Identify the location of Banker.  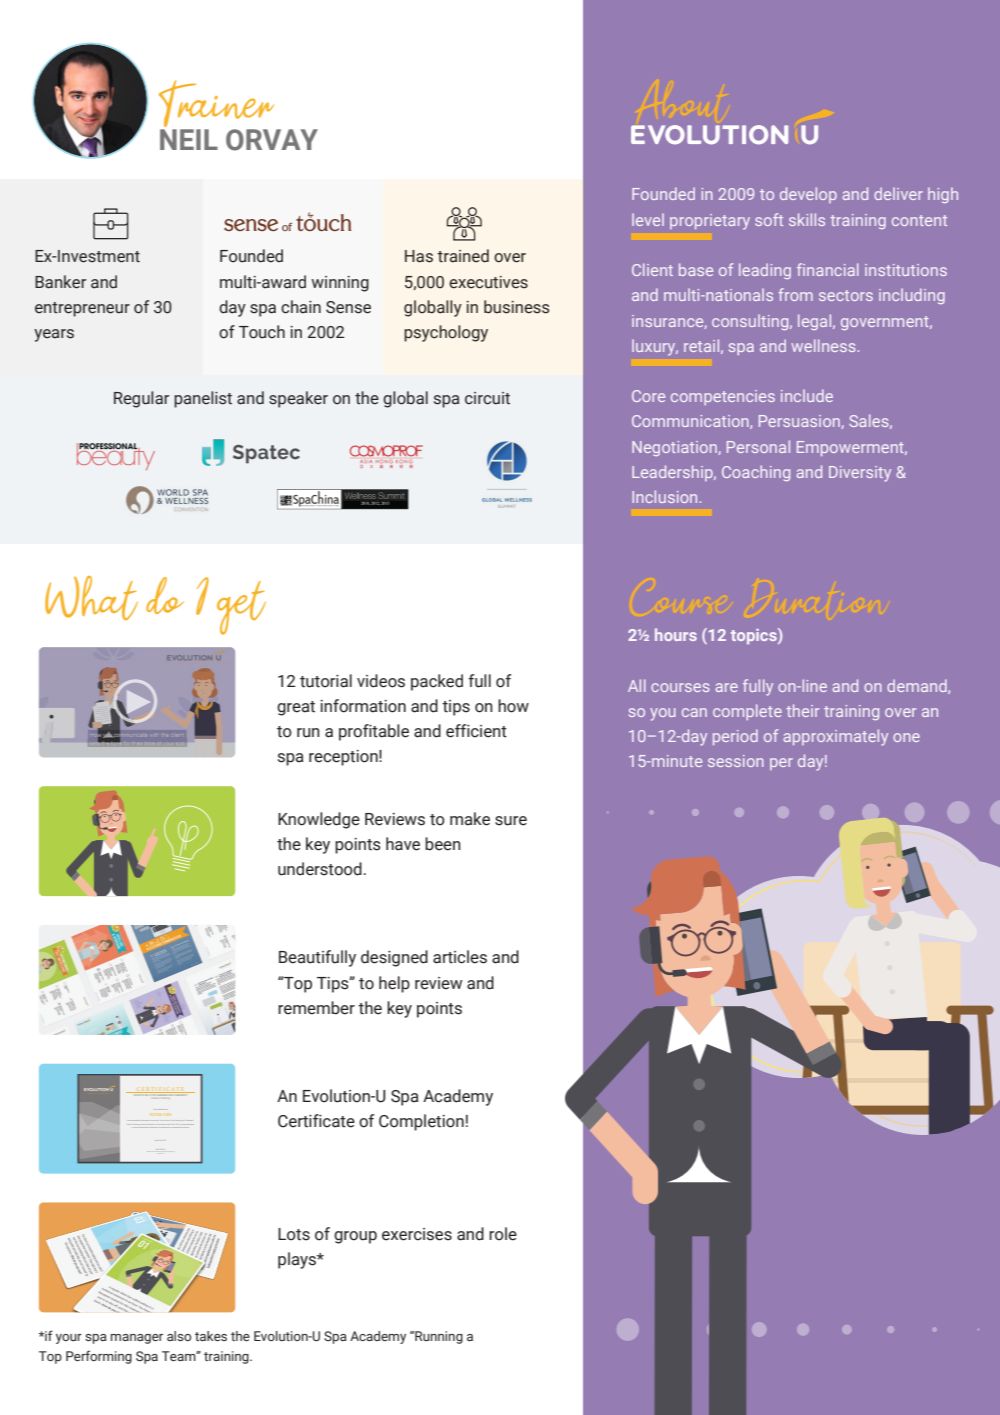
(60, 282).
